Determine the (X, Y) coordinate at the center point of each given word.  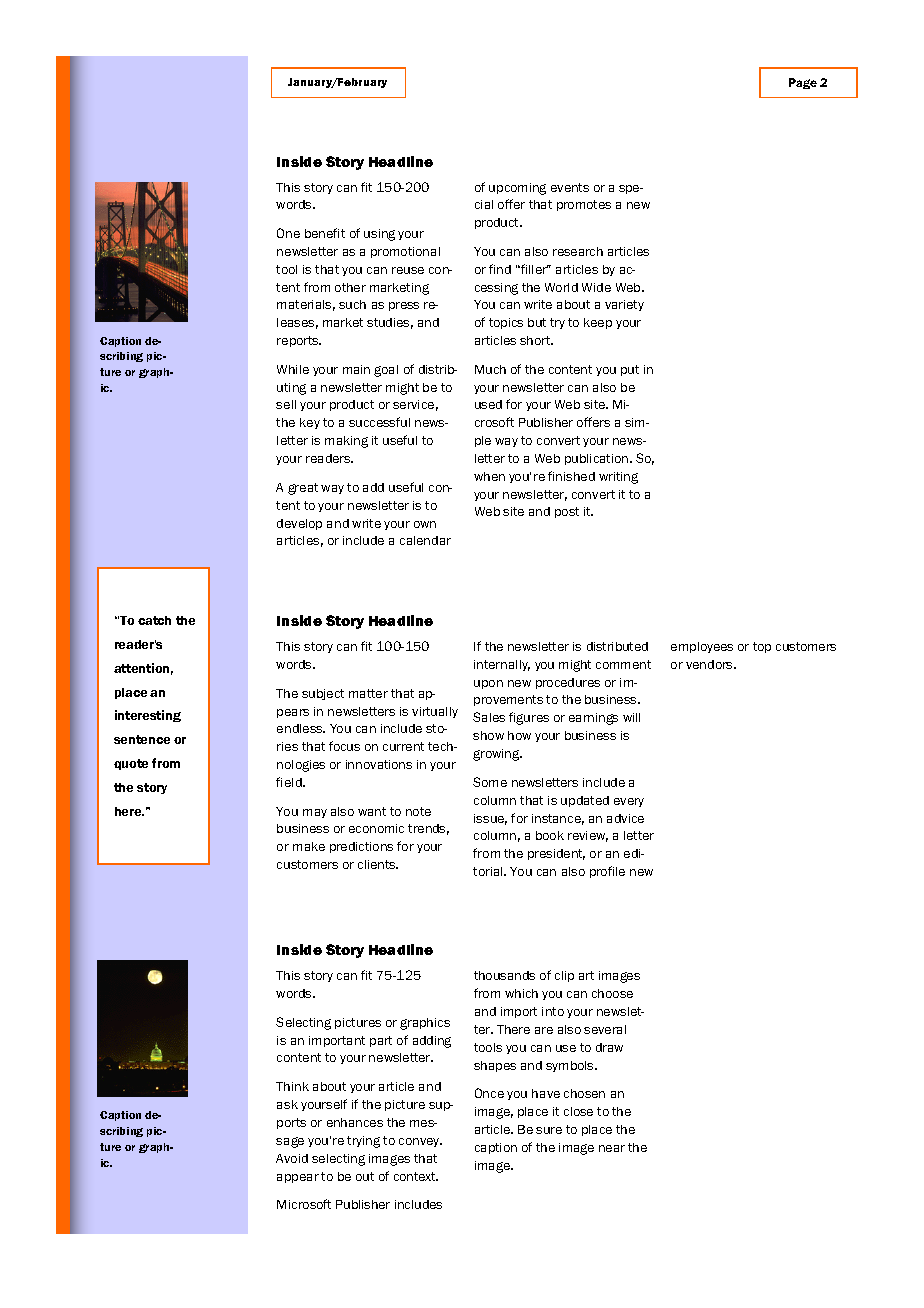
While (293, 369)
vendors (710, 664)
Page (803, 83)
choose (612, 993)
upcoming (517, 189)
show (488, 735)
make (309, 846)
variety (624, 305)
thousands (504, 975)
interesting (148, 716)
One (288, 233)
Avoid (292, 1158)
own (425, 524)
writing (618, 478)
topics (506, 323)
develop (299, 524)
